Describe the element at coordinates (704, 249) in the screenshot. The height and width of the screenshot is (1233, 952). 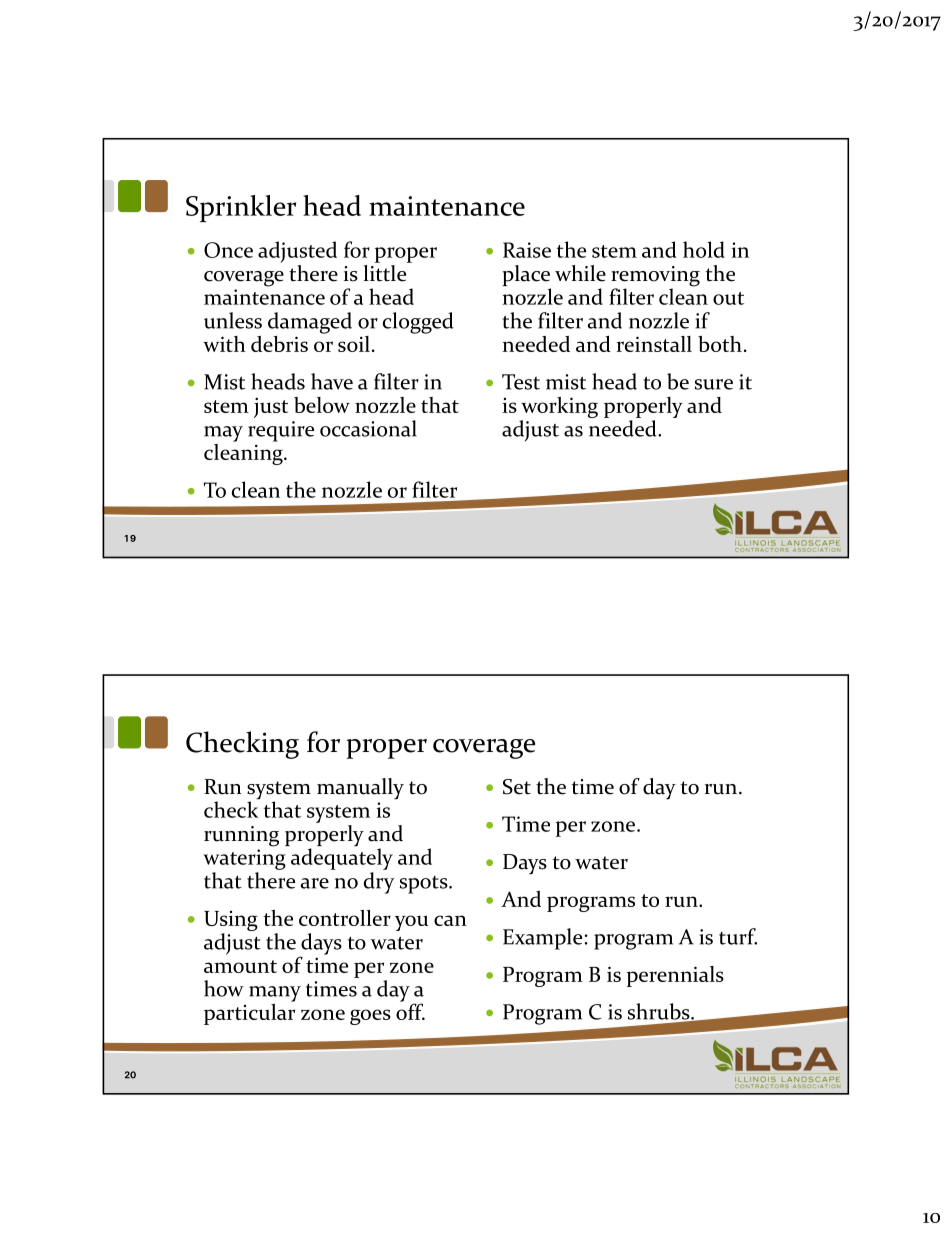
I see `hold` at that location.
